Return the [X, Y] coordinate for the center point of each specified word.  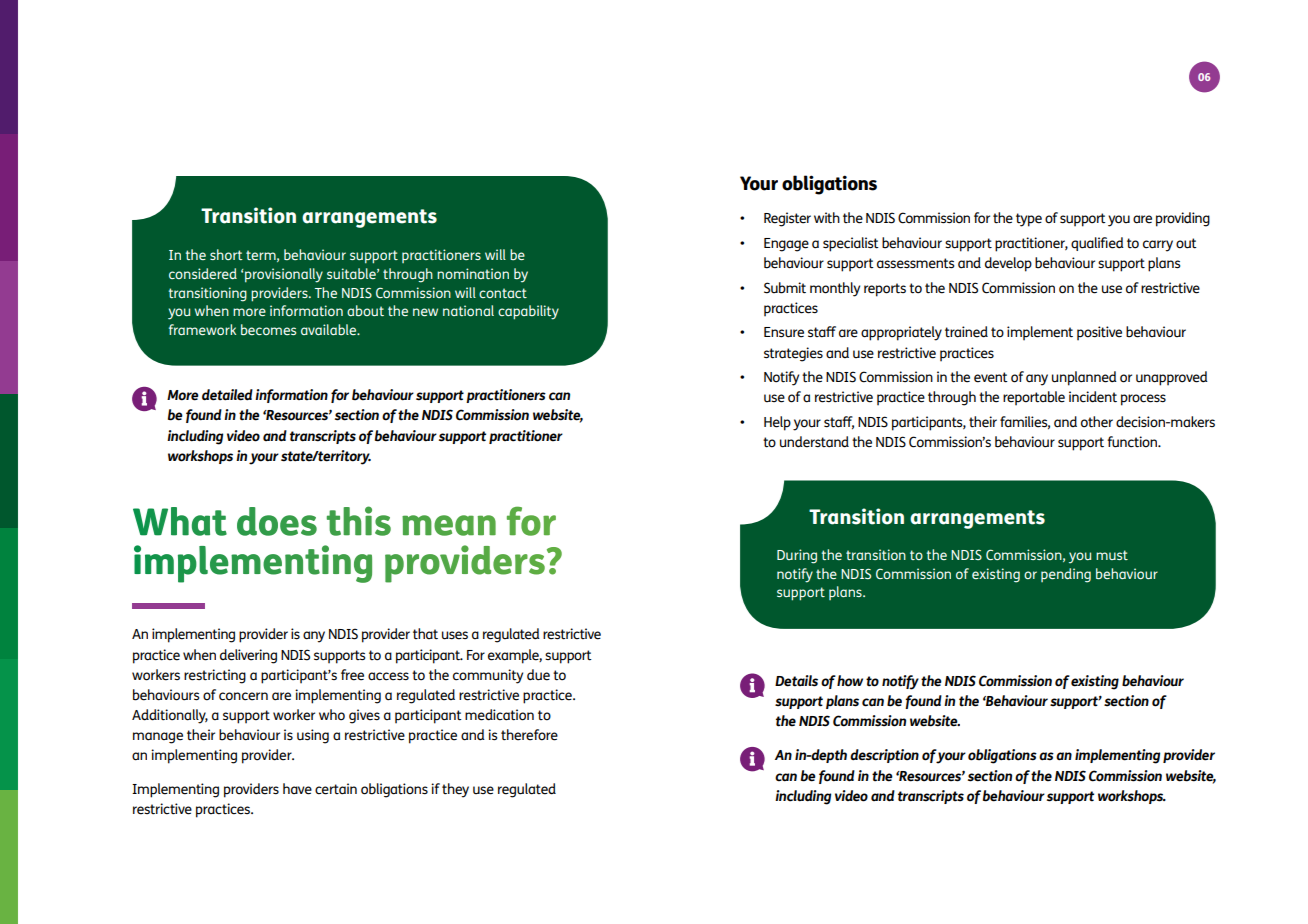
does [277, 521]
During [797, 556]
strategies [793, 354]
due [538, 675]
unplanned [1084, 378]
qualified [1097, 244]
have [297, 789]
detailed [227, 395]
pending [1066, 575]
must [1112, 555]
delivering [248, 656]
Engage [786, 245]
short [226, 254]
